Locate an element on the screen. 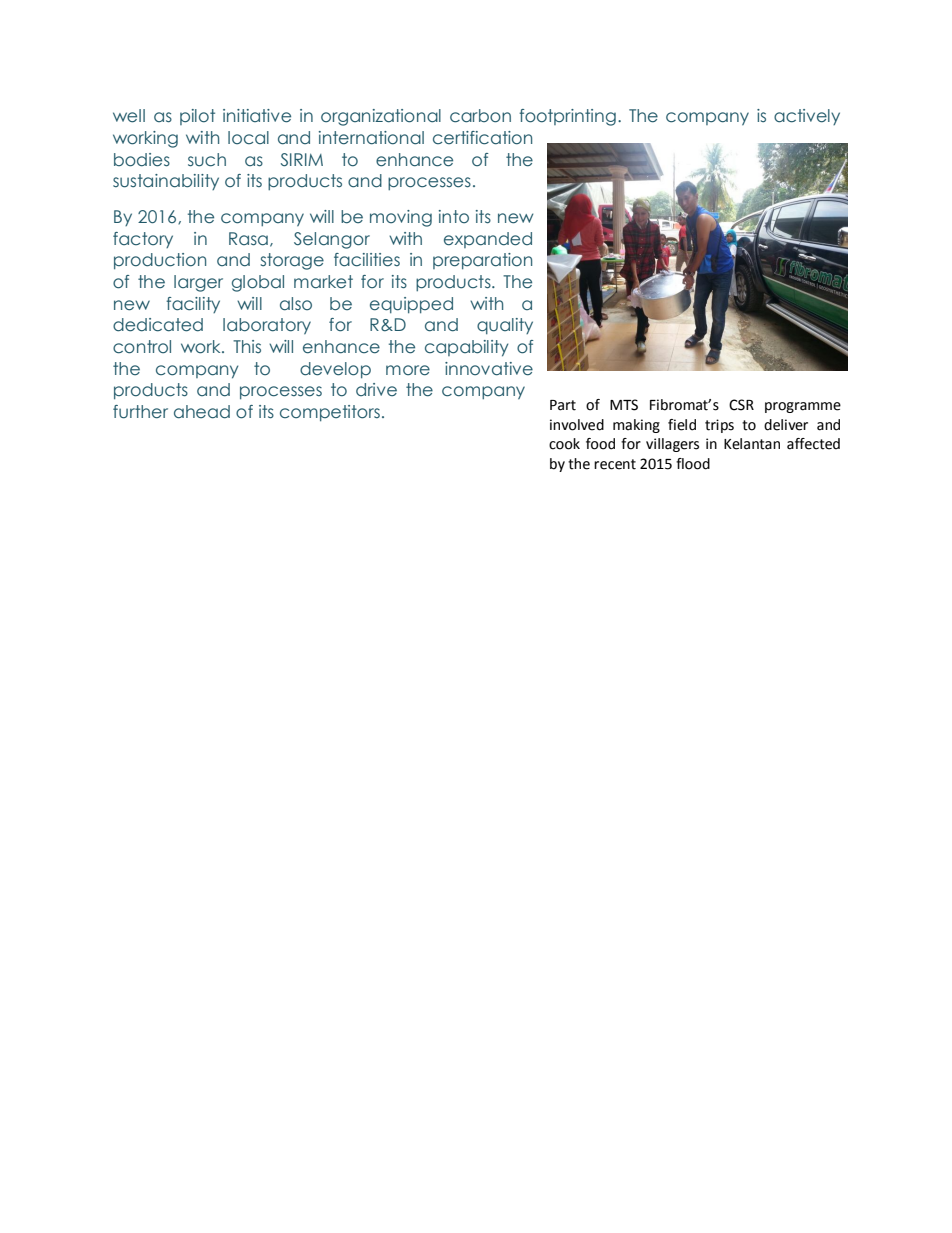  larger is located at coordinates (198, 283).
